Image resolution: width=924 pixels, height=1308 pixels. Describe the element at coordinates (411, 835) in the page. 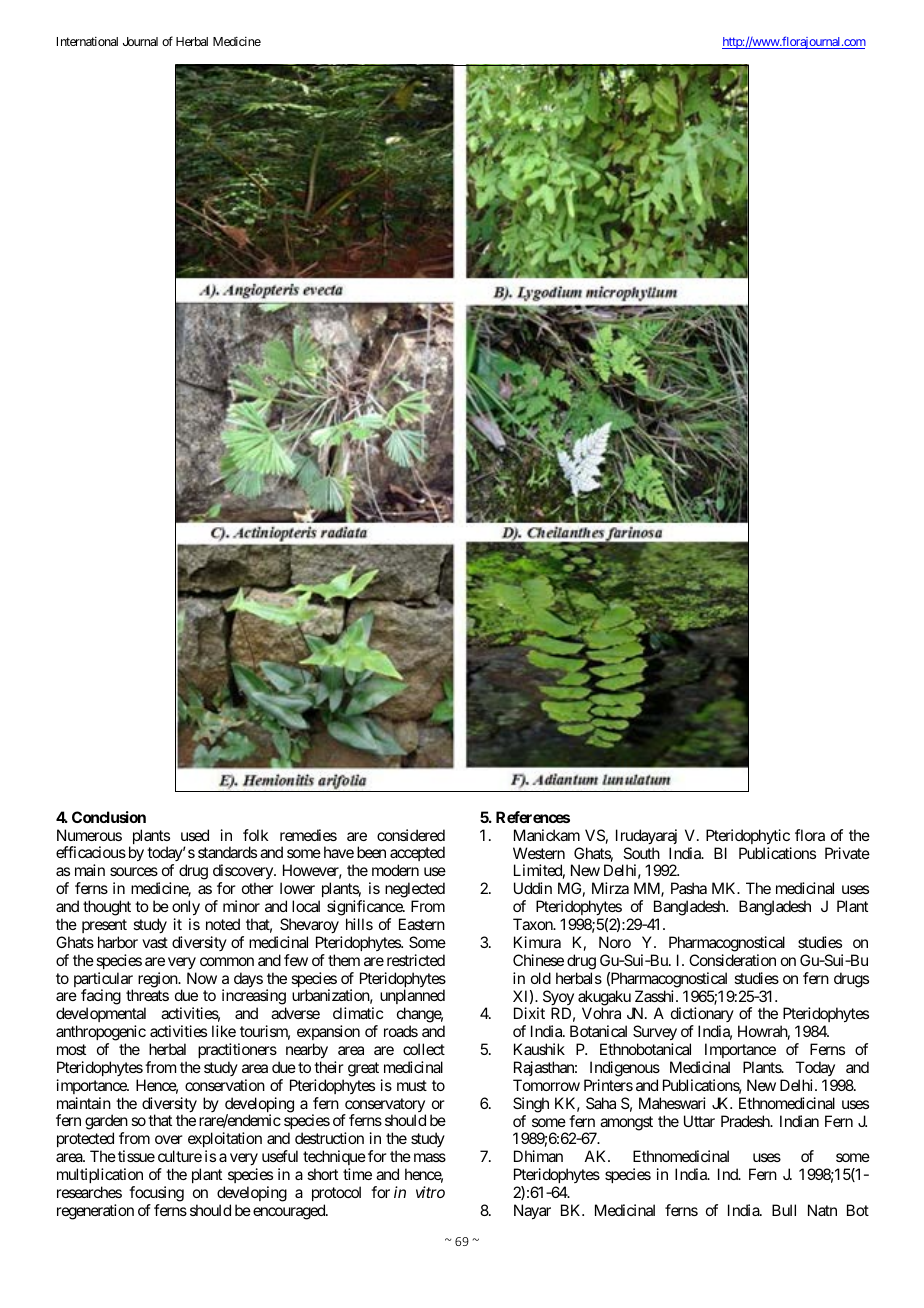

I see `considered` at that location.
